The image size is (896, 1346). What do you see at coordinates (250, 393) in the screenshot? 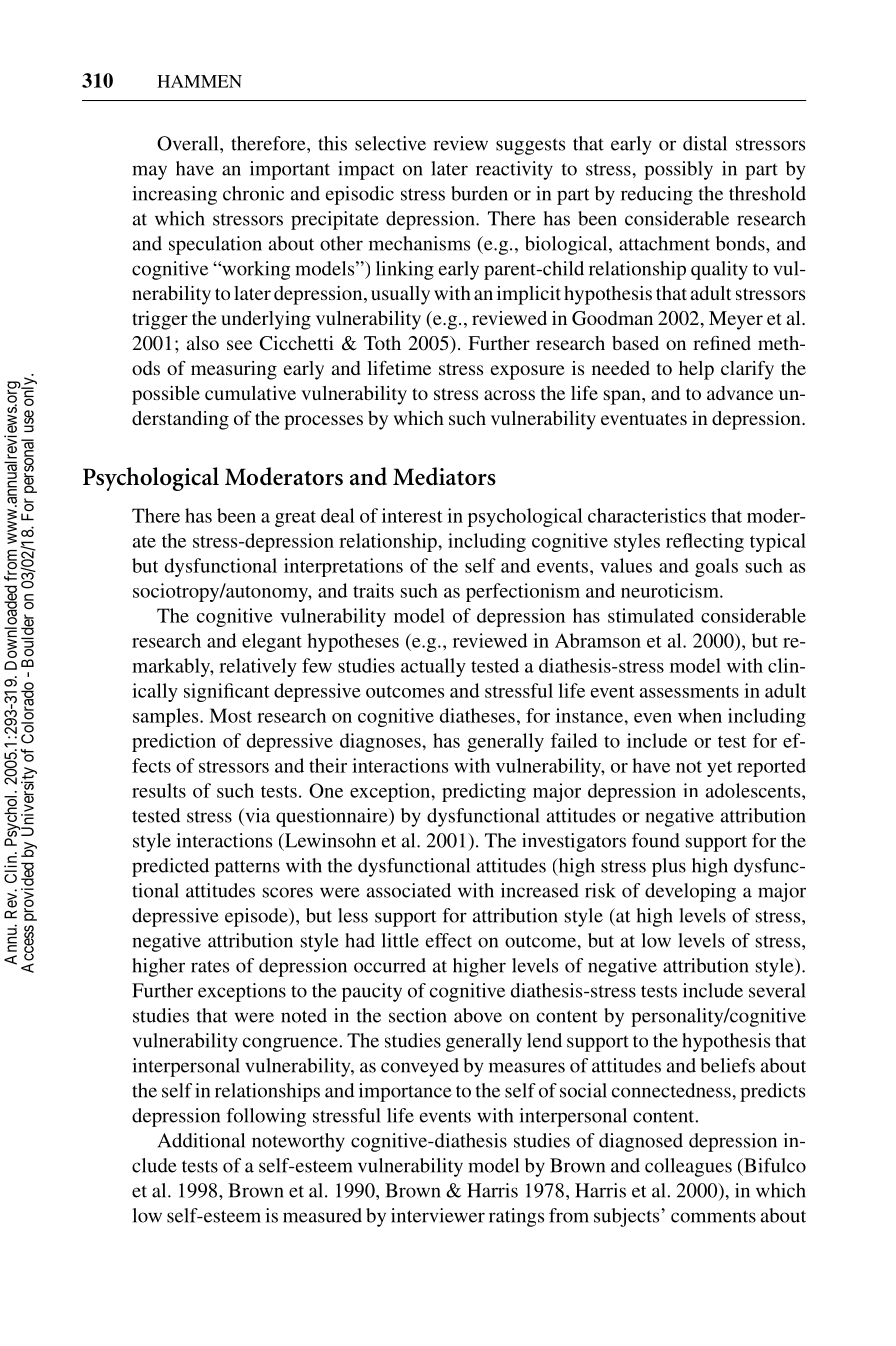
I see `cumulative` at bounding box center [250, 393].
